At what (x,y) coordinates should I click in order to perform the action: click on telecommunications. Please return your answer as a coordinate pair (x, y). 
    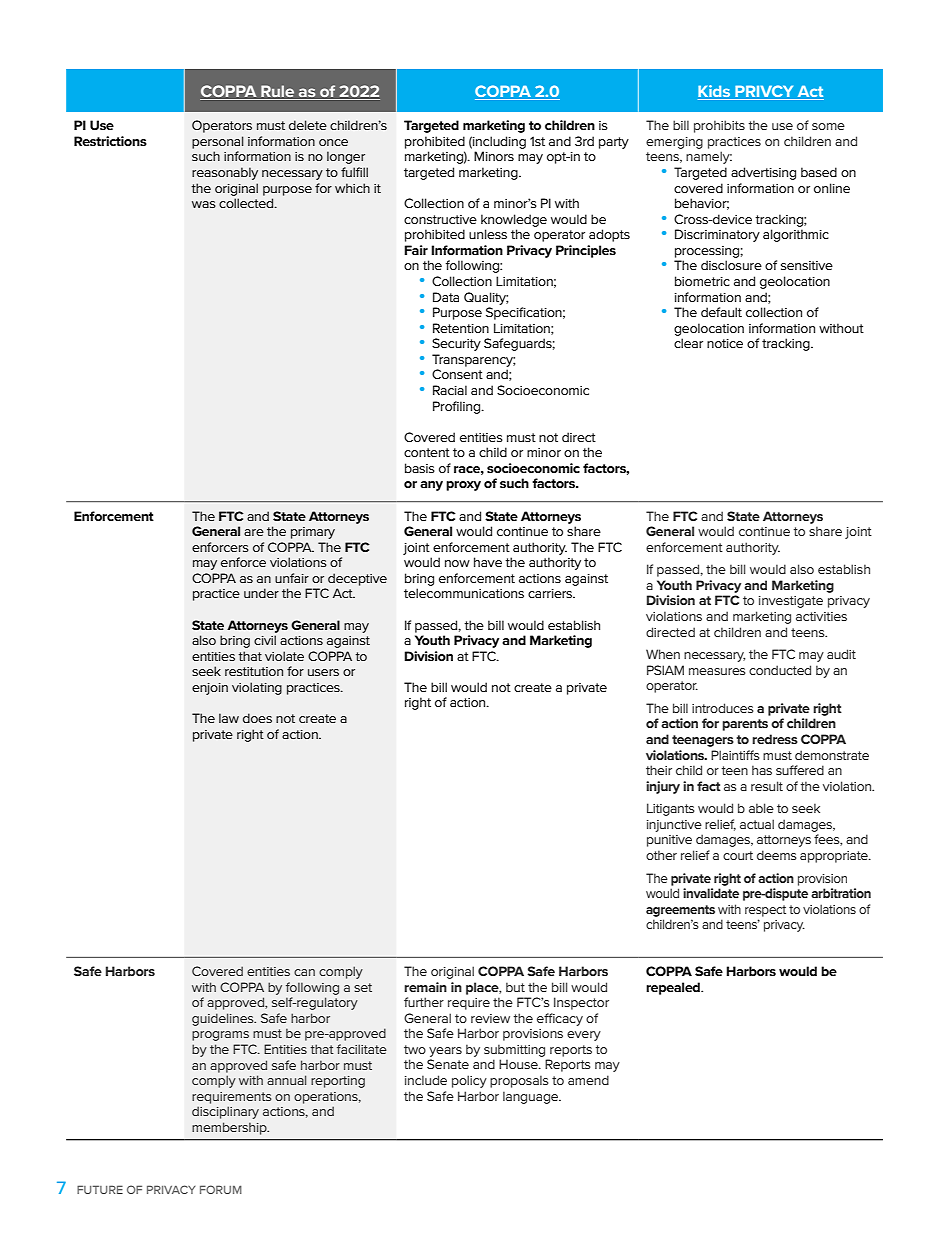
    Looking at the image, I should click on (464, 593).
